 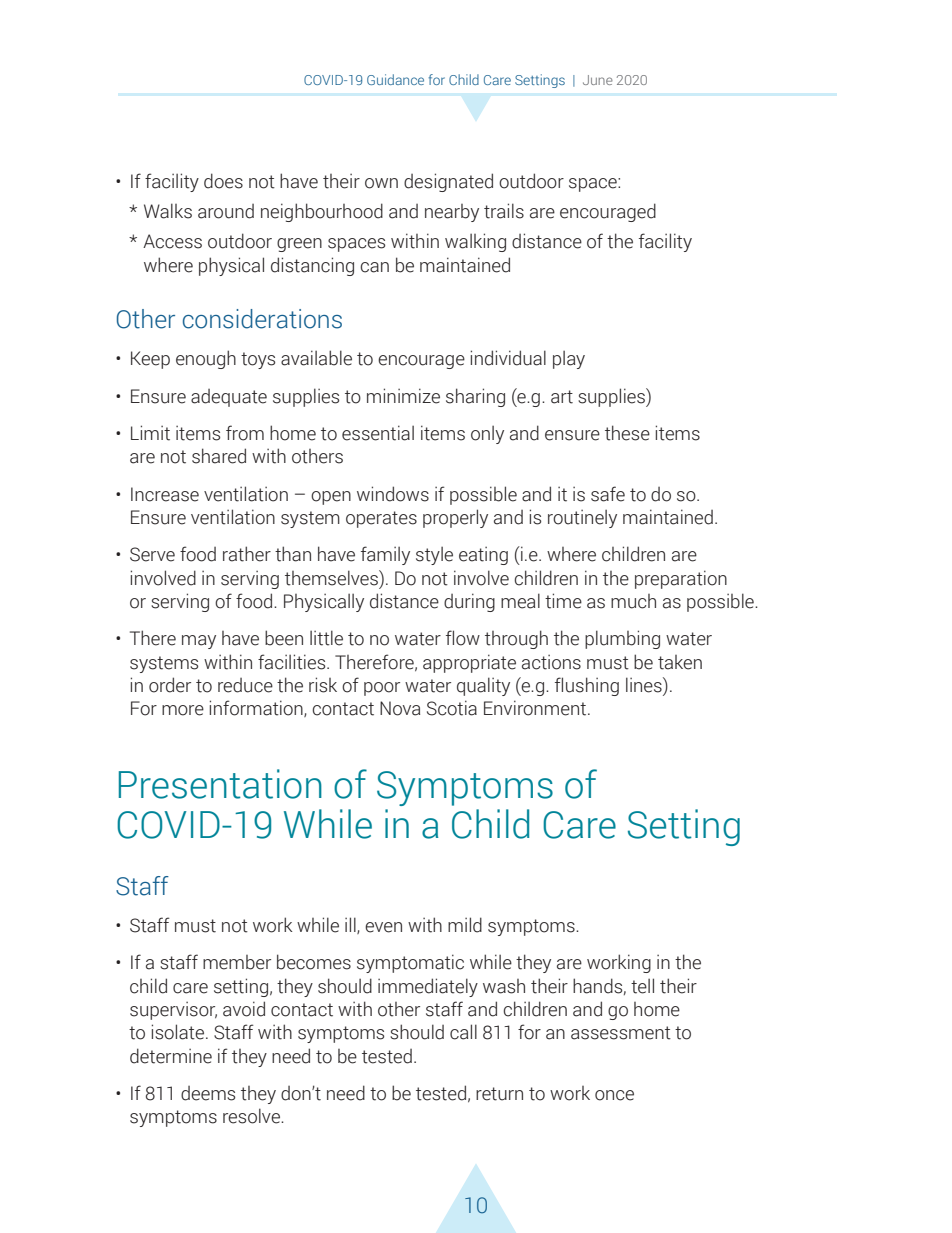 What do you see at coordinates (395, 79) in the document?
I see `Guidance` at bounding box center [395, 79].
